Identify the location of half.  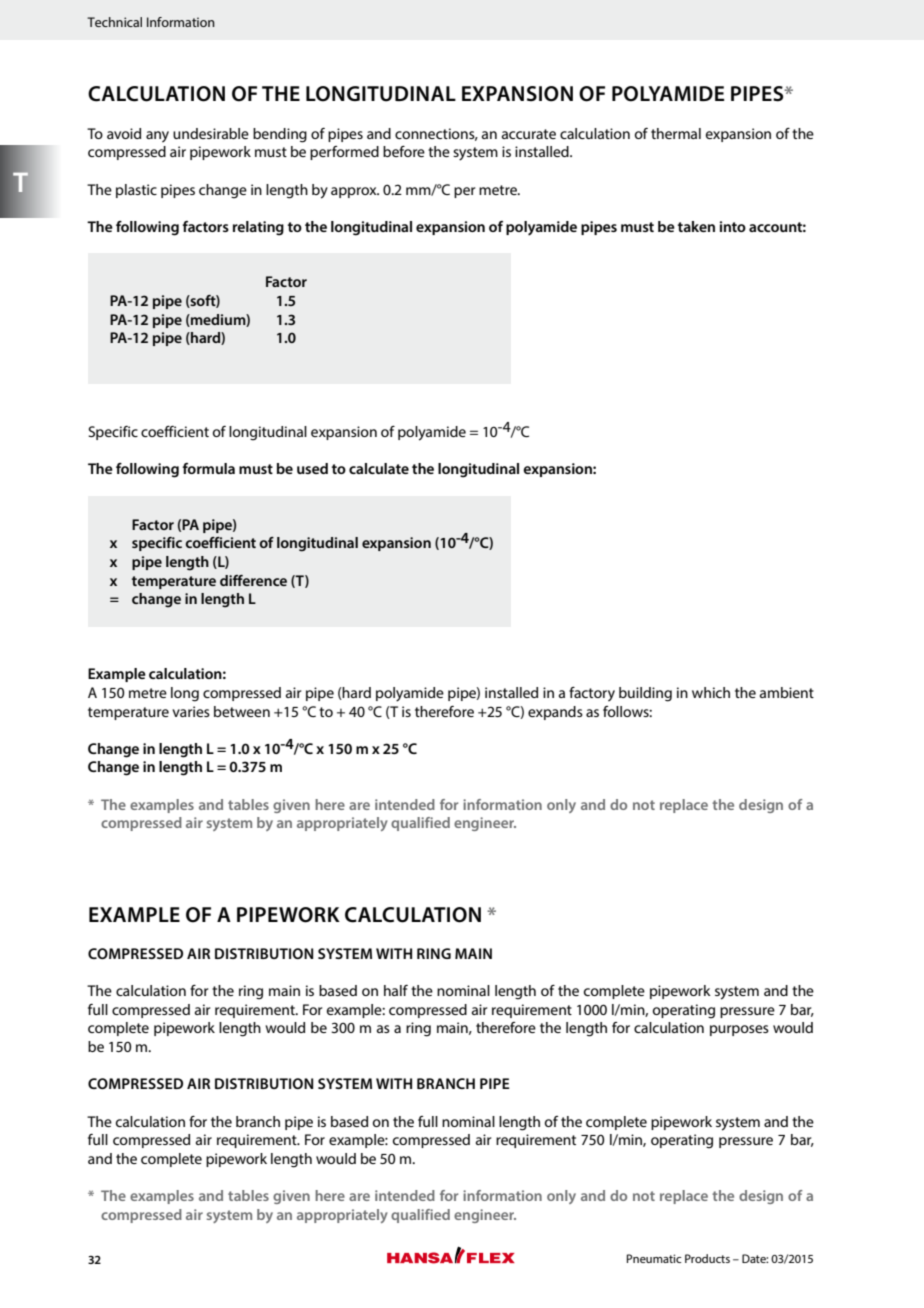
(396, 990).
